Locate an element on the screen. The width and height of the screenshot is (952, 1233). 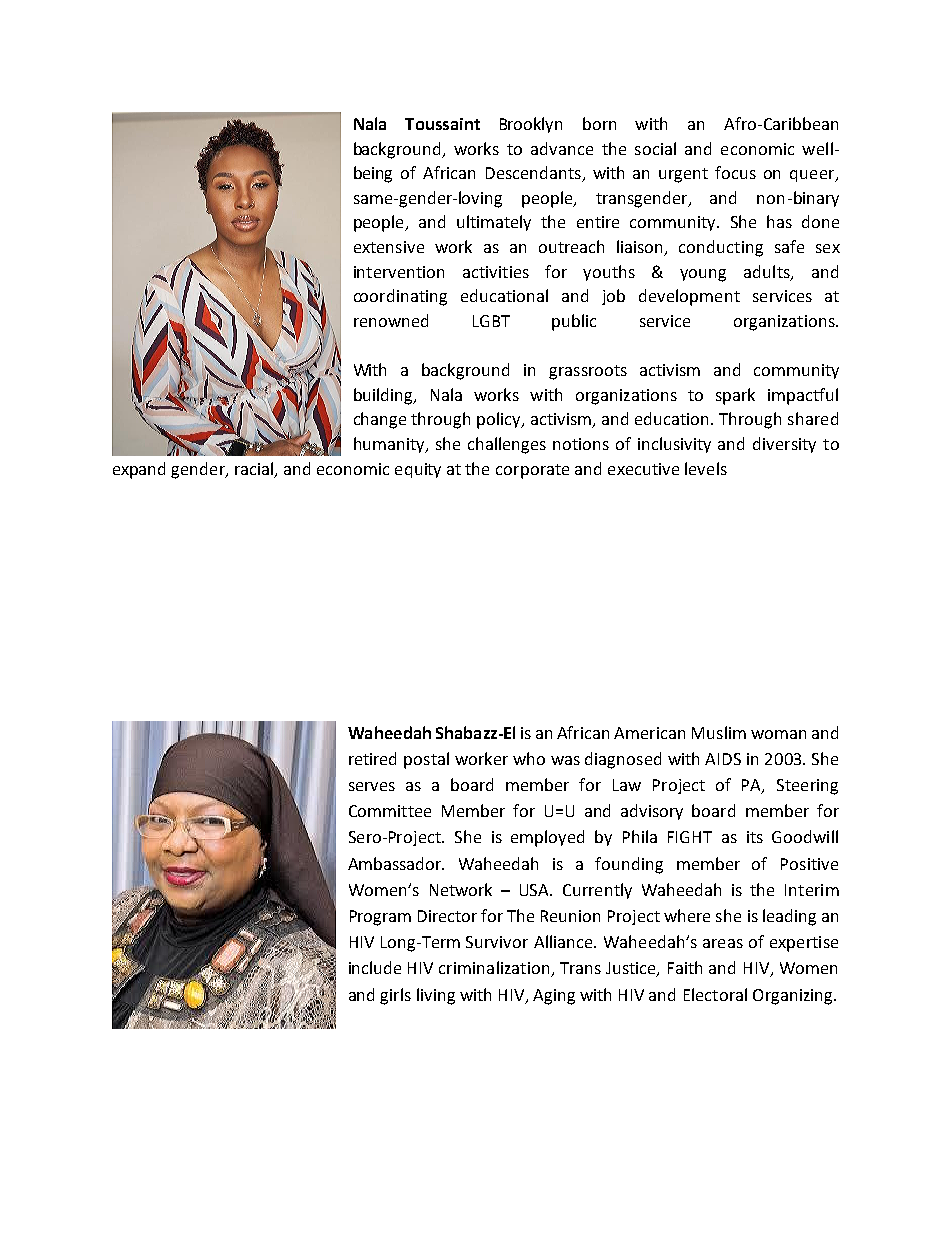
levels is located at coordinates (706, 468).
